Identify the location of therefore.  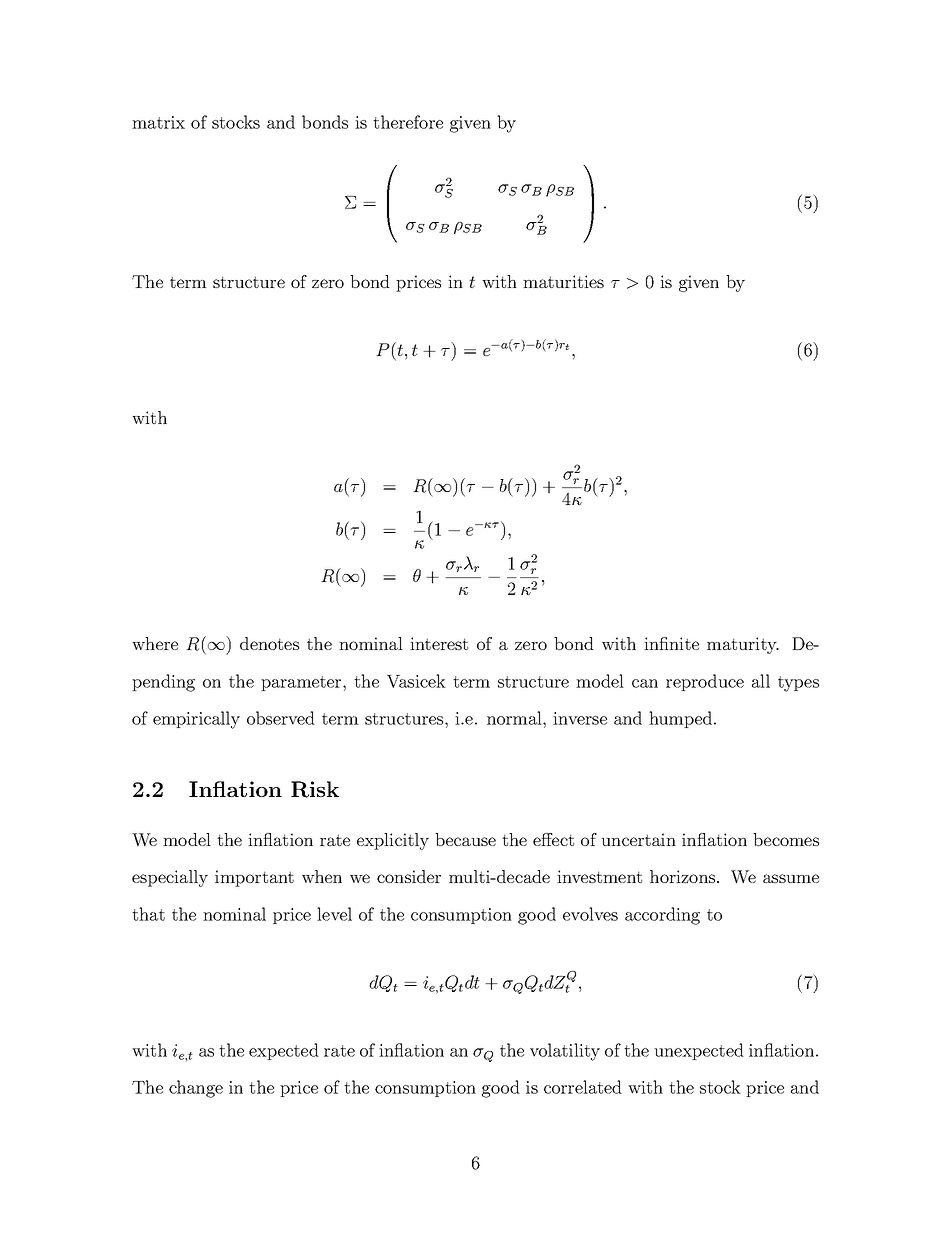
(408, 122).
